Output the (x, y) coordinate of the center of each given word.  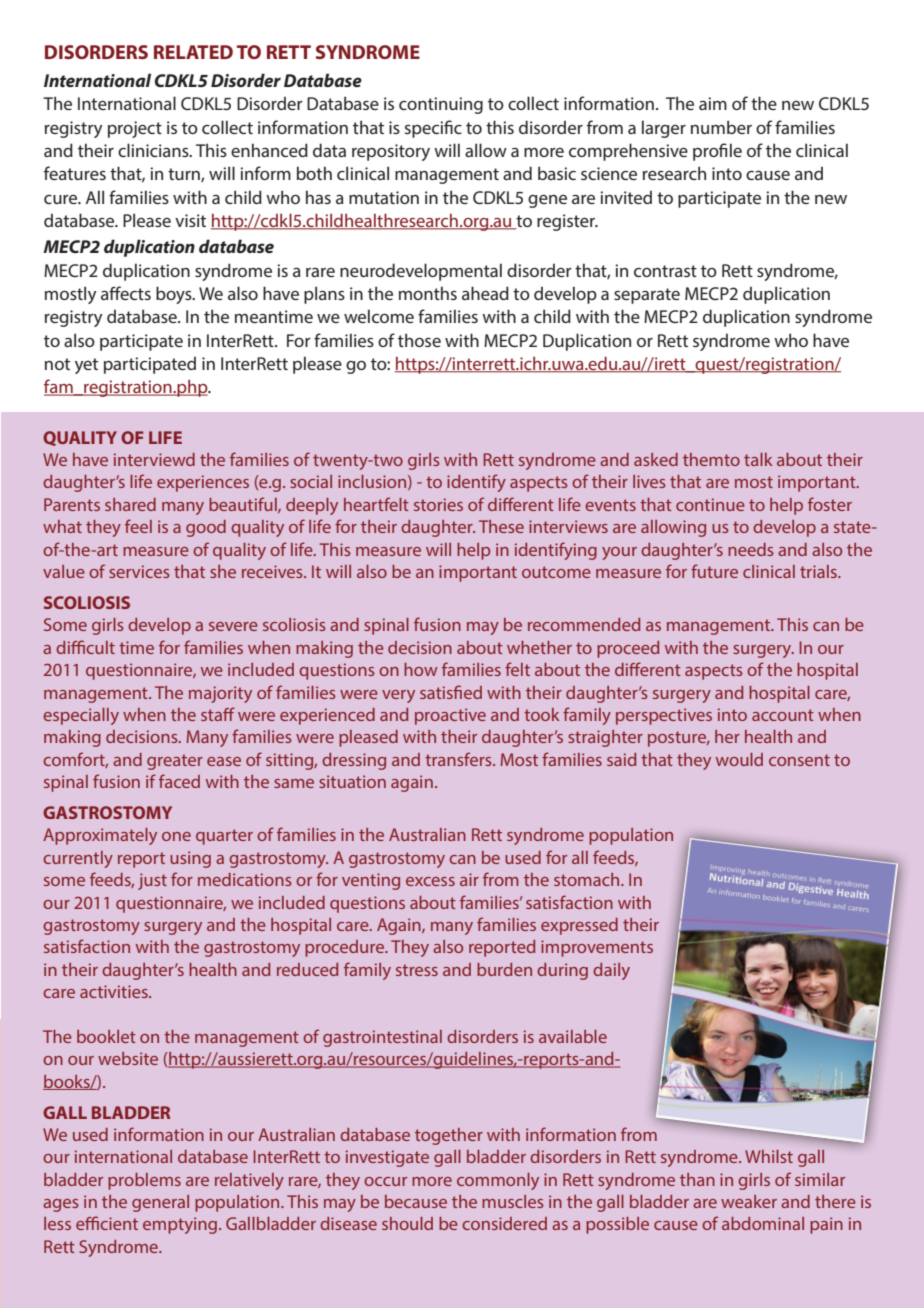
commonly (498, 1181)
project (135, 129)
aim (713, 103)
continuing (441, 105)
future (714, 571)
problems (144, 1181)
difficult (85, 647)
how (421, 669)
